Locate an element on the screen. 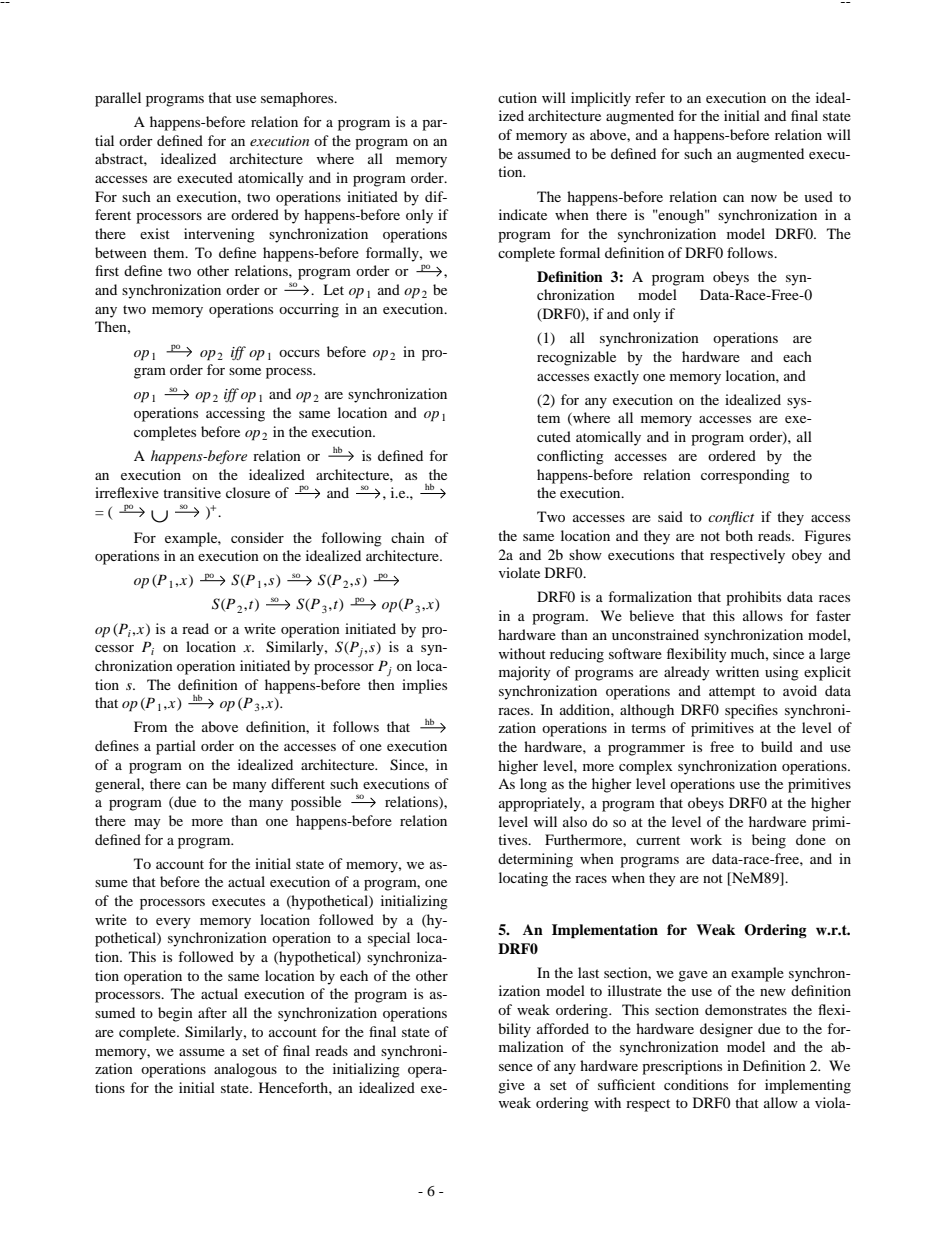 The height and width of the screenshot is (1233, 952). exactly is located at coordinates (616, 377).
